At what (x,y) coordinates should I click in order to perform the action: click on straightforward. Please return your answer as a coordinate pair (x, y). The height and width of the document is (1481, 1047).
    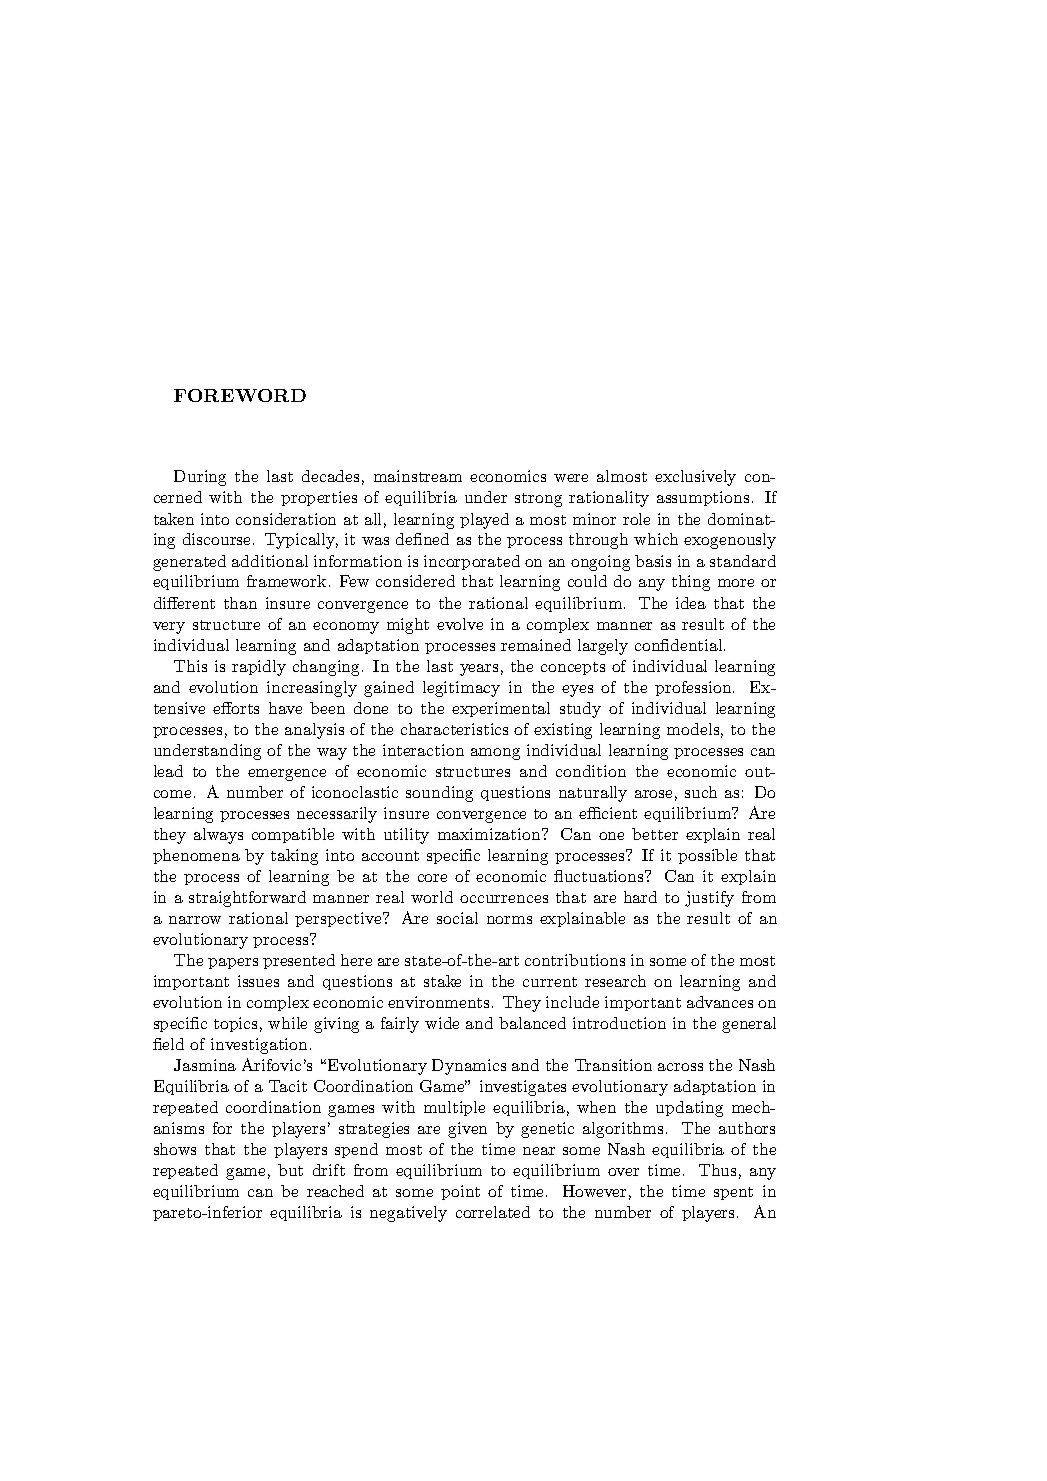
    Looking at the image, I should click on (247, 899).
